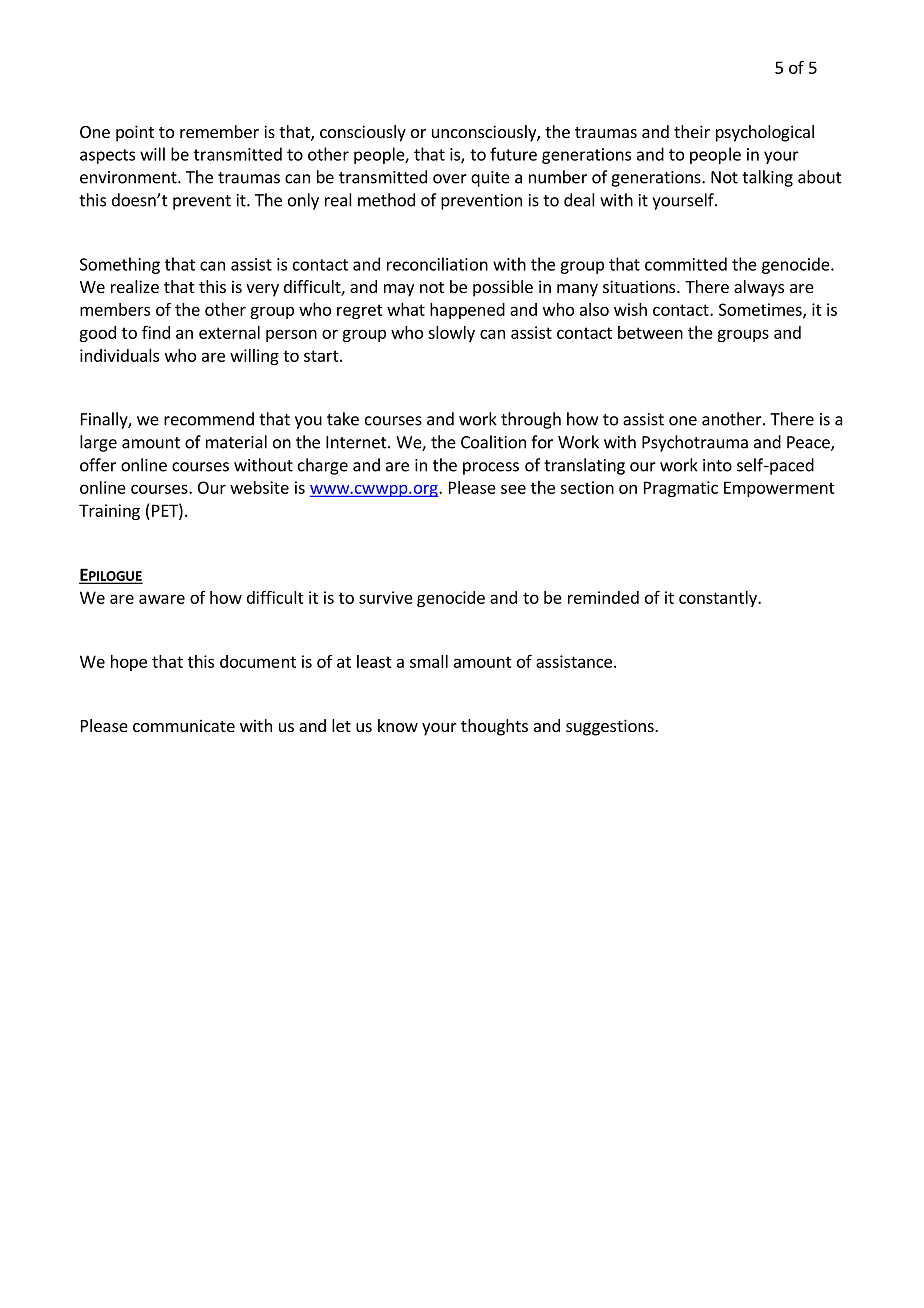 Image resolution: width=924 pixels, height=1308 pixels. Describe the element at coordinates (437, 264) in the document. I see `reconciliation` at that location.
